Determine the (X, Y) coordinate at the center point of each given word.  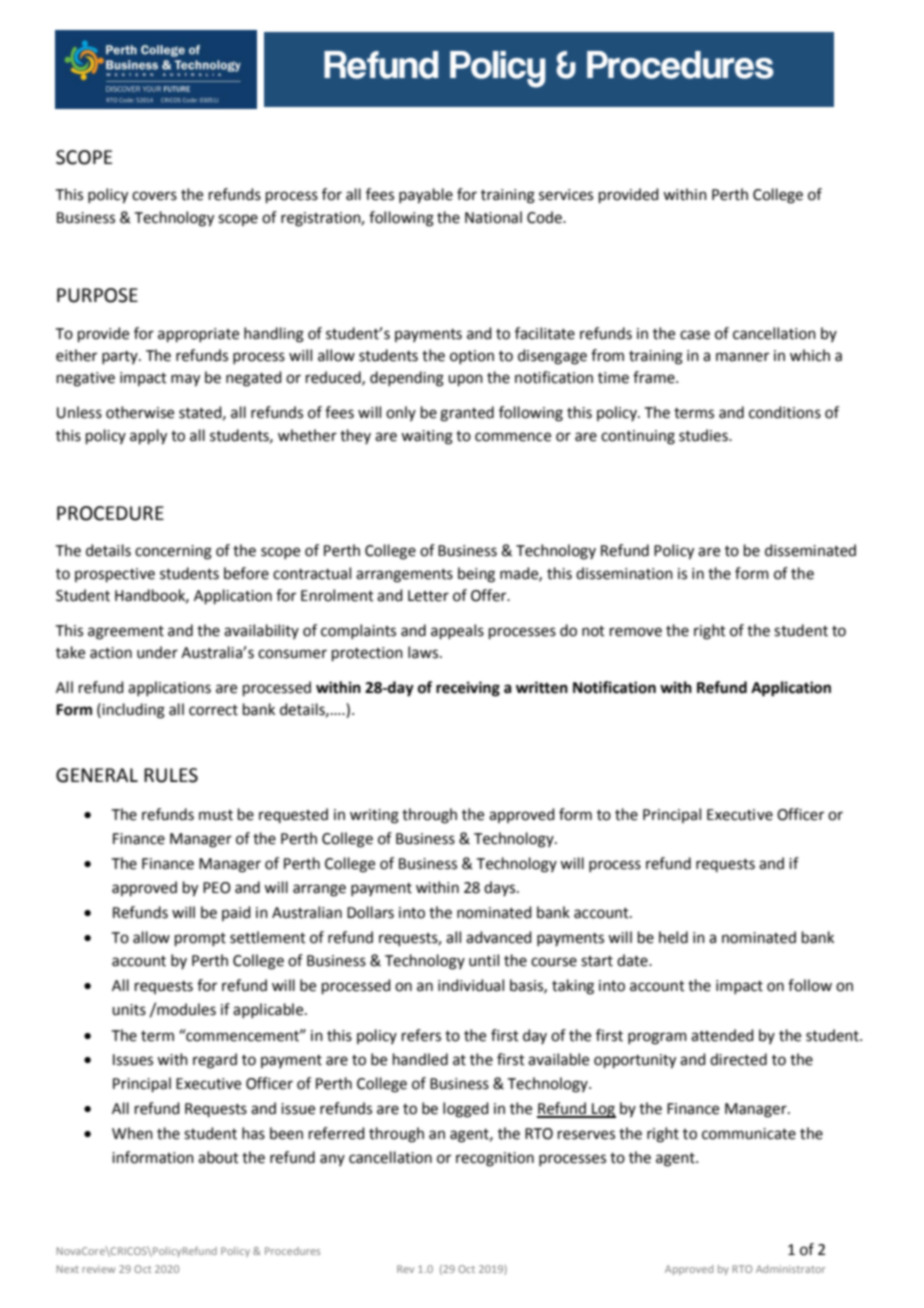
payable (426, 196)
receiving (468, 689)
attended (722, 1035)
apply (148, 437)
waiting (427, 437)
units (129, 1010)
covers (154, 196)
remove (636, 632)
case (695, 335)
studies (704, 435)
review (98, 1269)
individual (471, 985)
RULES (171, 775)
